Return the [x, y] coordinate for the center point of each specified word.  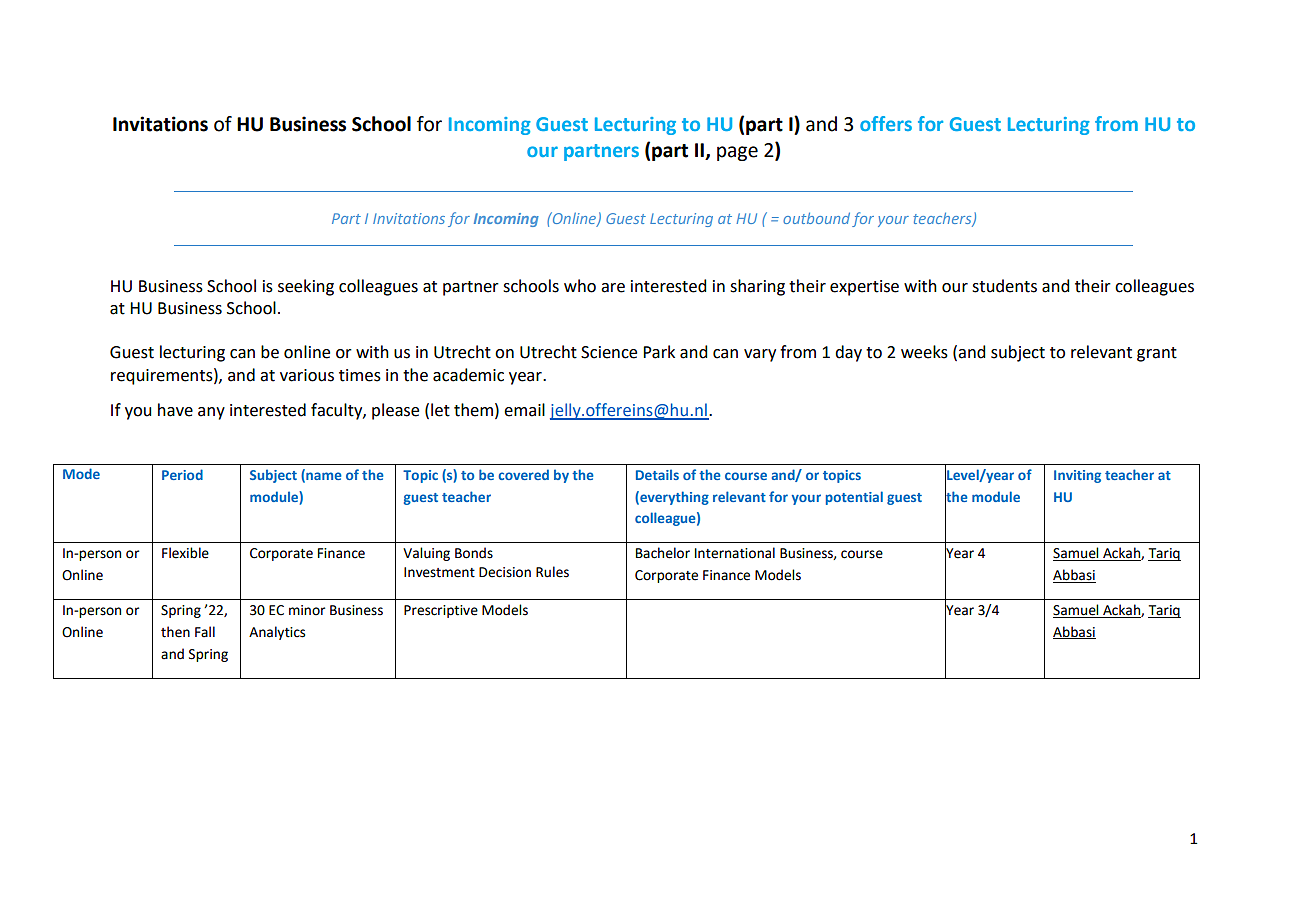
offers [886, 123]
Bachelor [663, 553]
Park [659, 352]
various [307, 375]
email [524, 410]
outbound [816, 218]
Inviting [1077, 476]
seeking [306, 287]
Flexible [185, 553]
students [1004, 286]
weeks [924, 352]
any [211, 413]
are [613, 288]
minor [307, 610]
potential [854, 498]
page [737, 153]
